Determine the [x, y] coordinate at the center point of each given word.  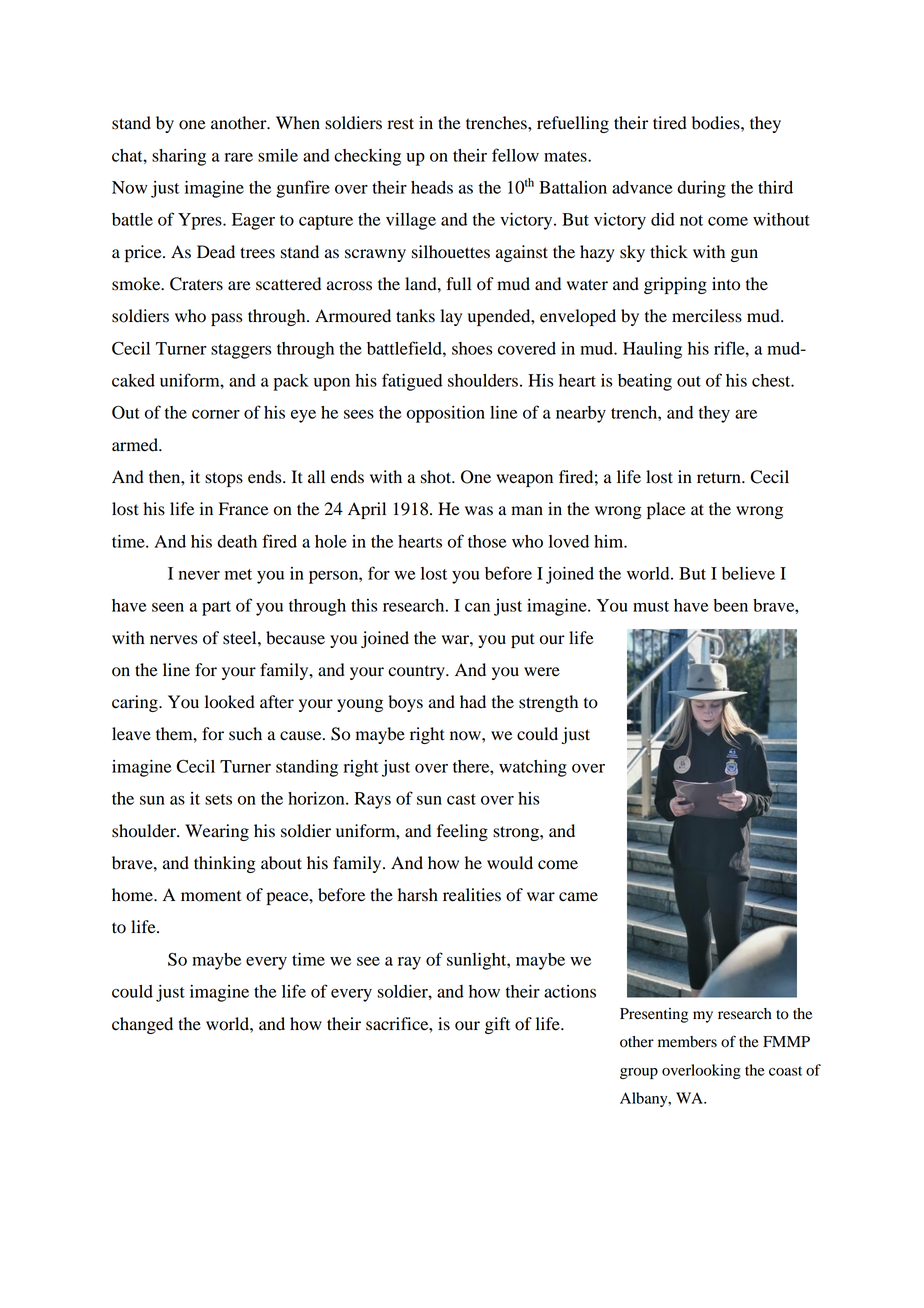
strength [548, 703]
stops [224, 479]
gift [497, 1025]
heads [432, 187]
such [245, 734]
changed [142, 1025]
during [701, 189]
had [473, 702]
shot [437, 477]
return [720, 478]
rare [239, 157]
